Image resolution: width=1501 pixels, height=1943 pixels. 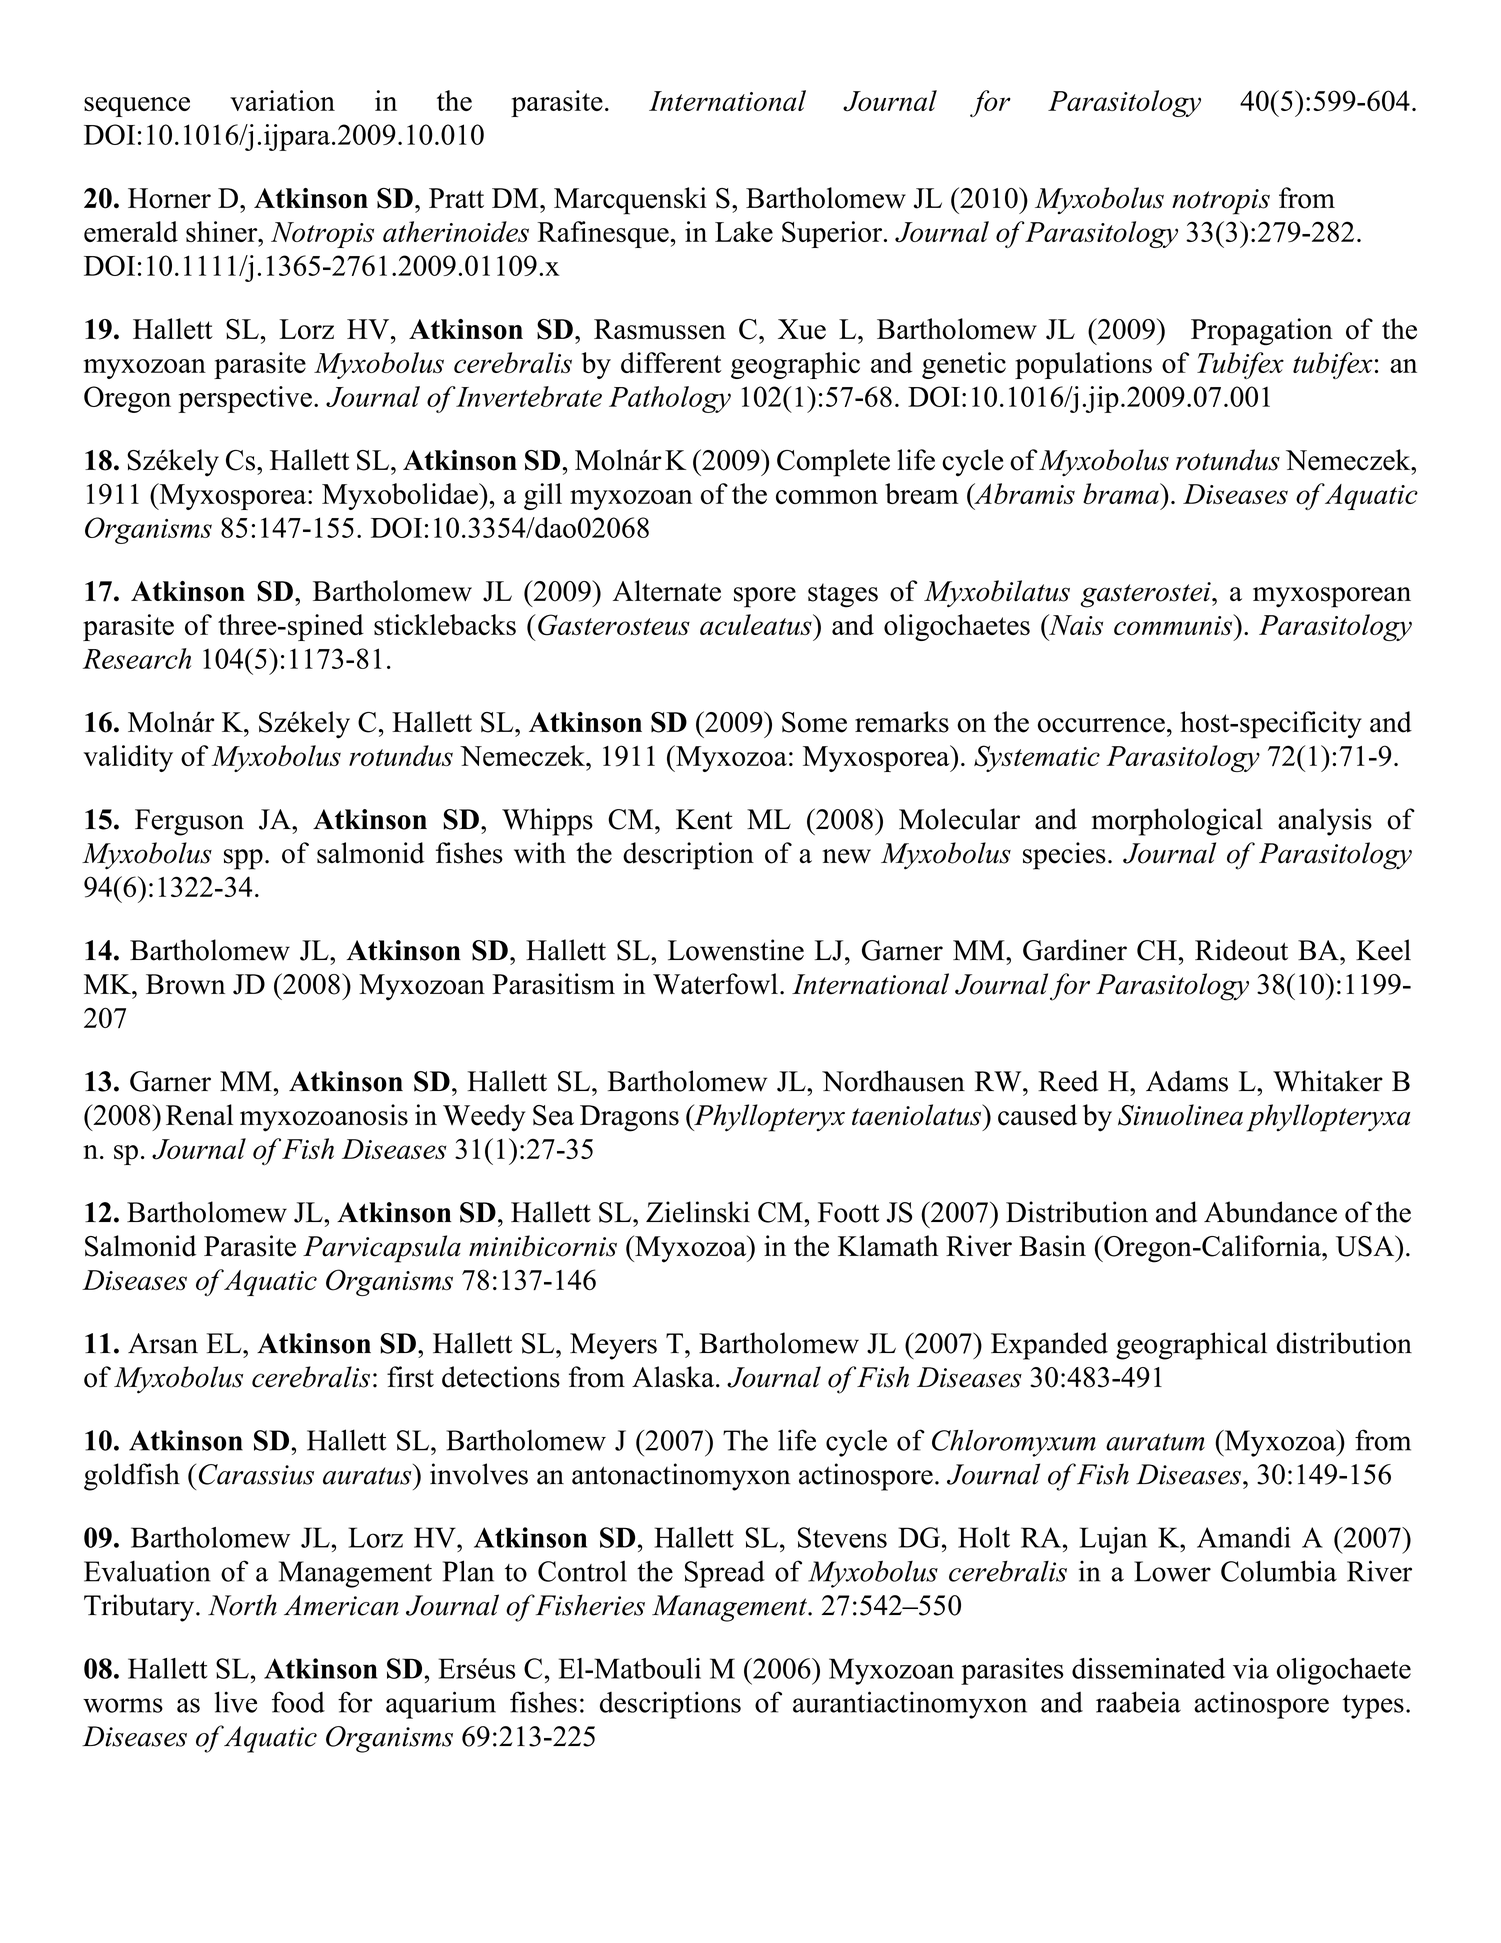 What do you see at coordinates (1177, 822) in the page?
I see `morphological` at bounding box center [1177, 822].
